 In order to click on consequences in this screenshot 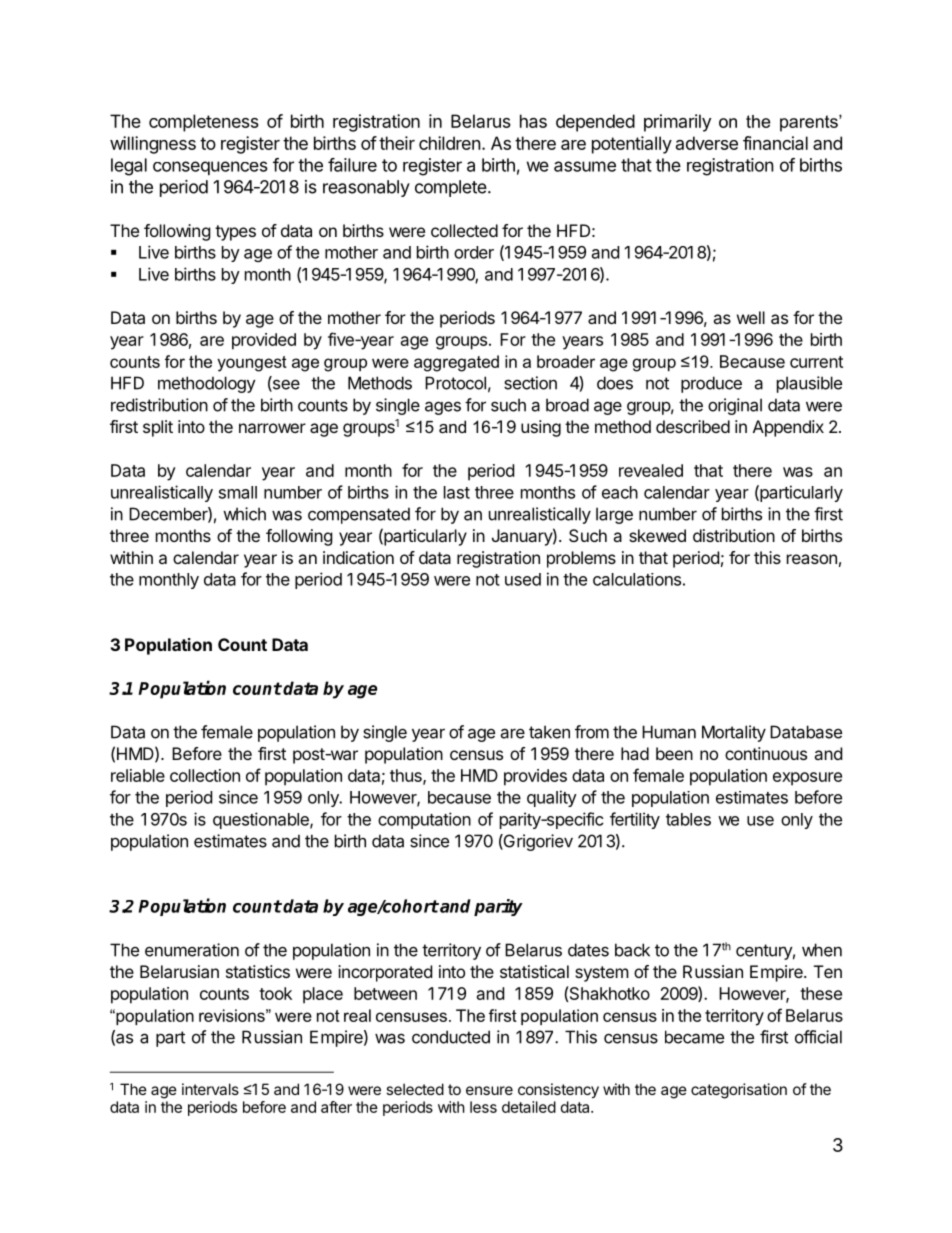, I will do `click(210, 168)`.
